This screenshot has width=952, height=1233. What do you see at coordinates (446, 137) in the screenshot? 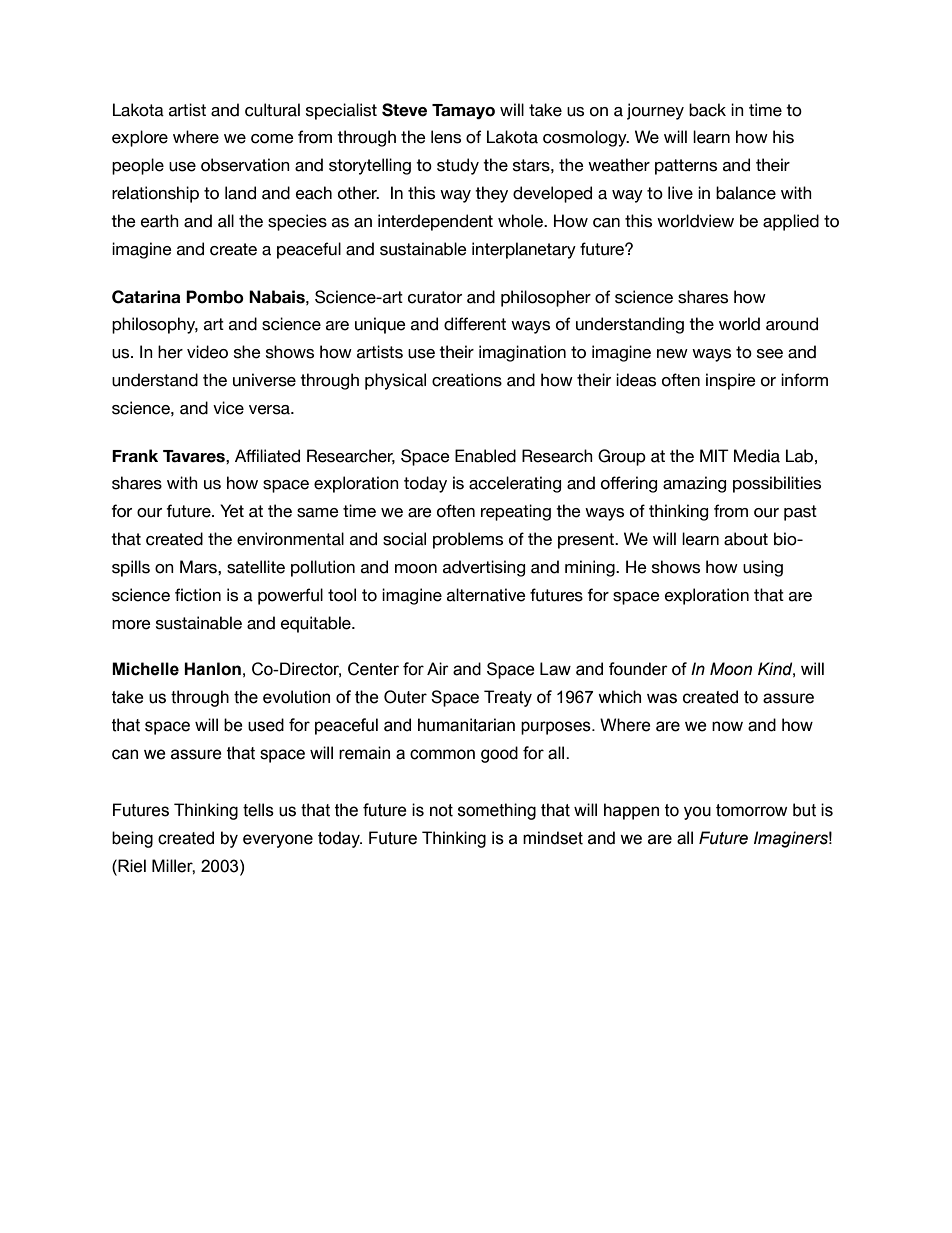
I see `lens` at bounding box center [446, 137].
